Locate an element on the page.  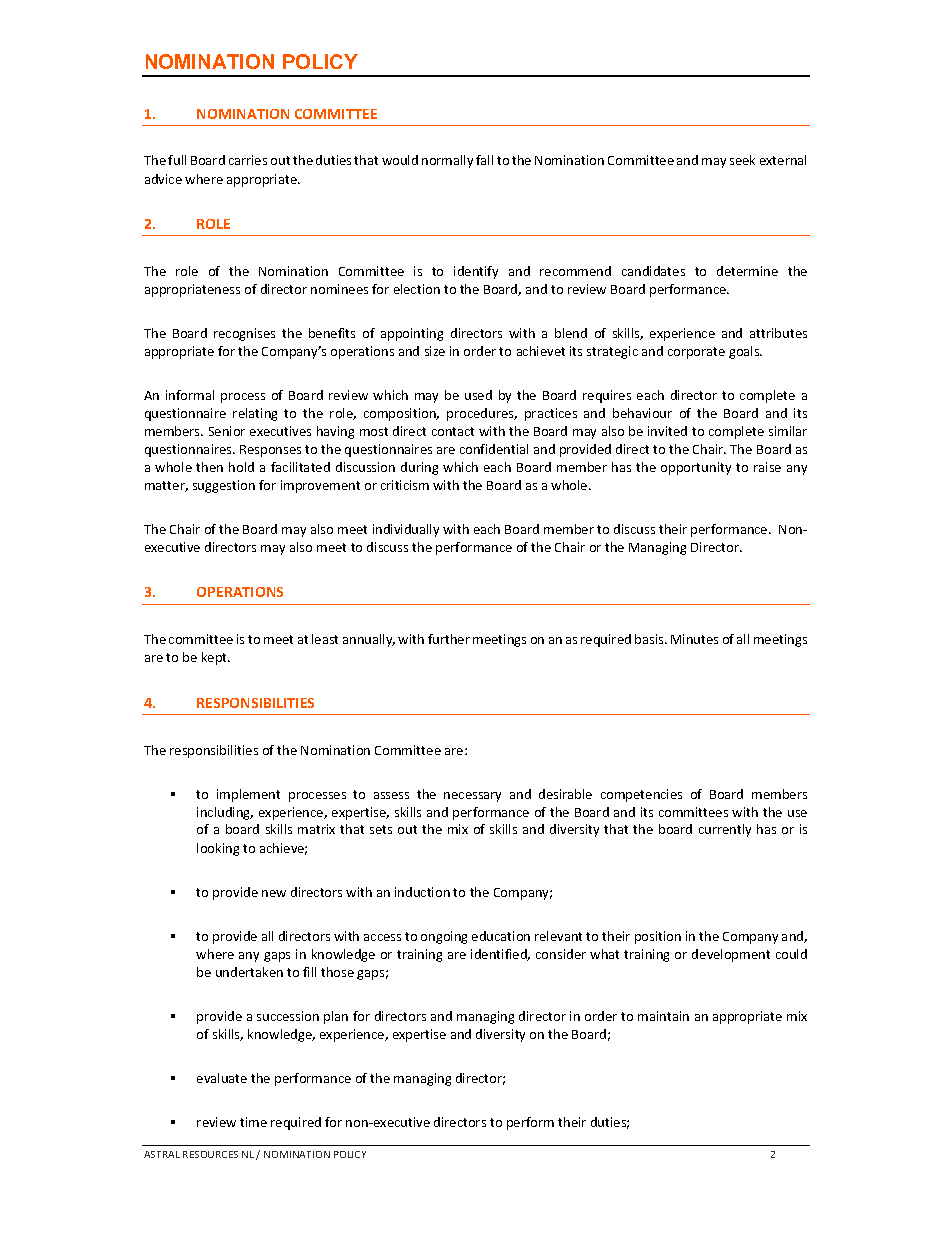
contact is located at coordinates (453, 431).
